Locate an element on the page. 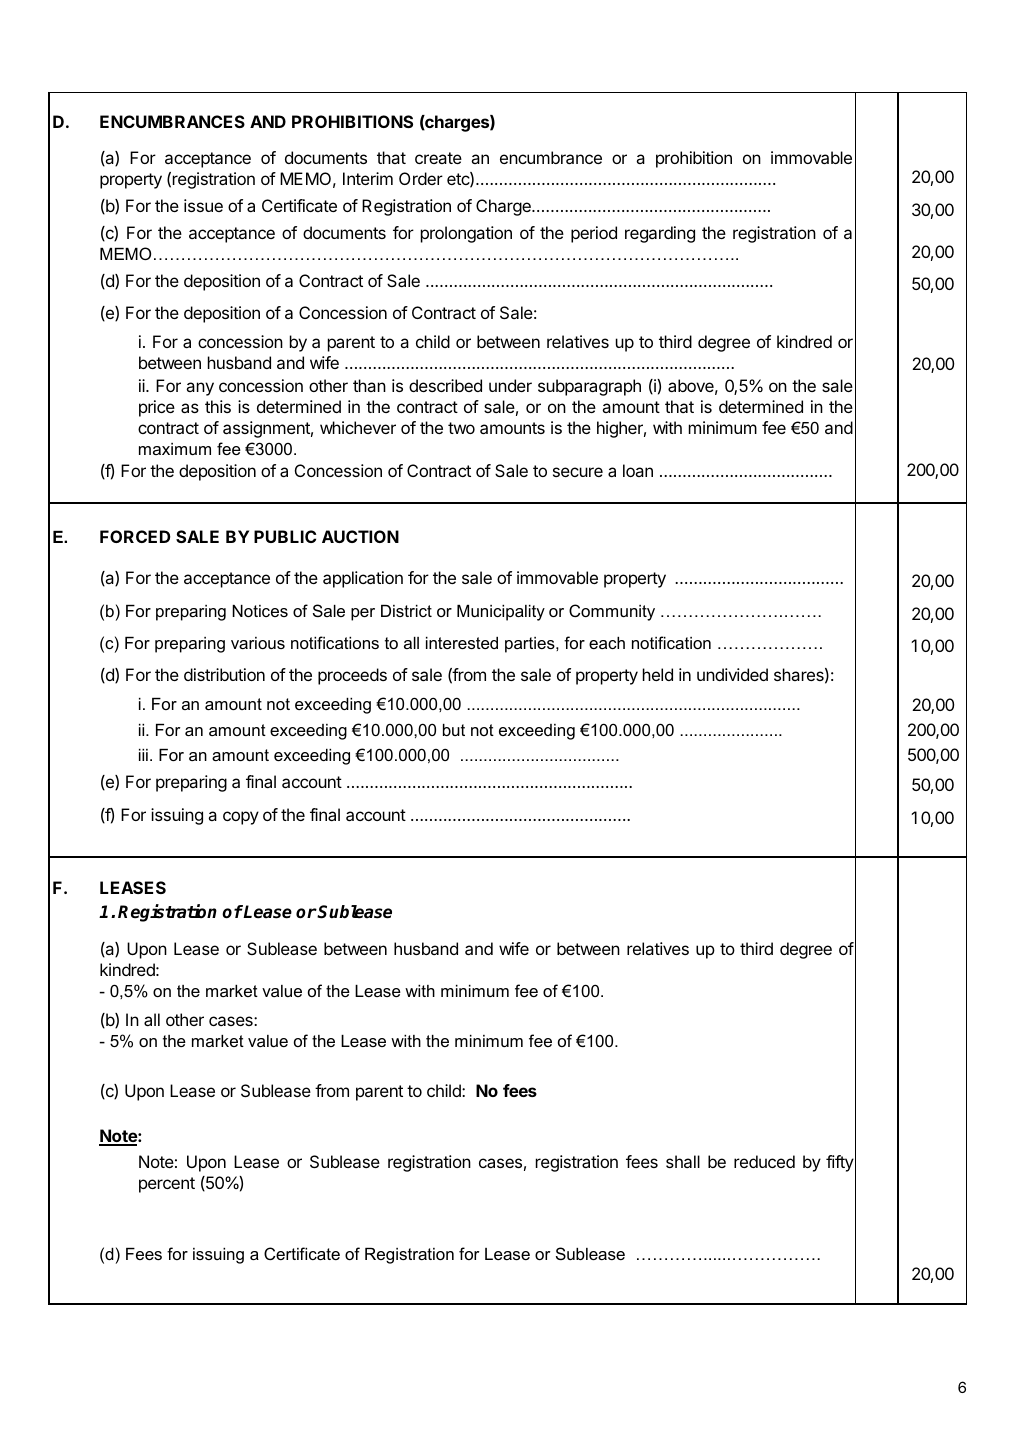  percent is located at coordinates (167, 1185).
